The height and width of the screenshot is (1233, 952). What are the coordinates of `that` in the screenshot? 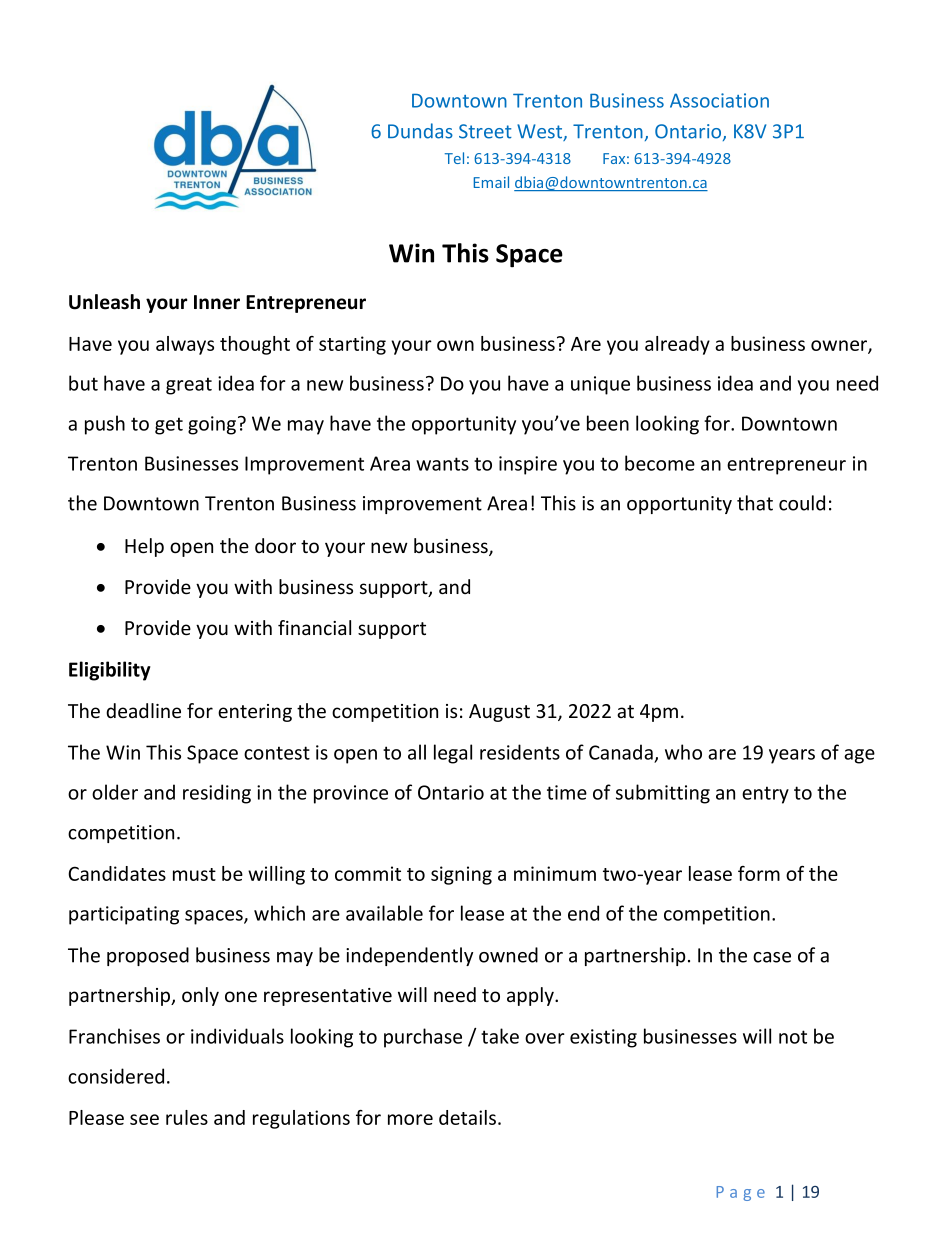 It's located at (755, 503).
